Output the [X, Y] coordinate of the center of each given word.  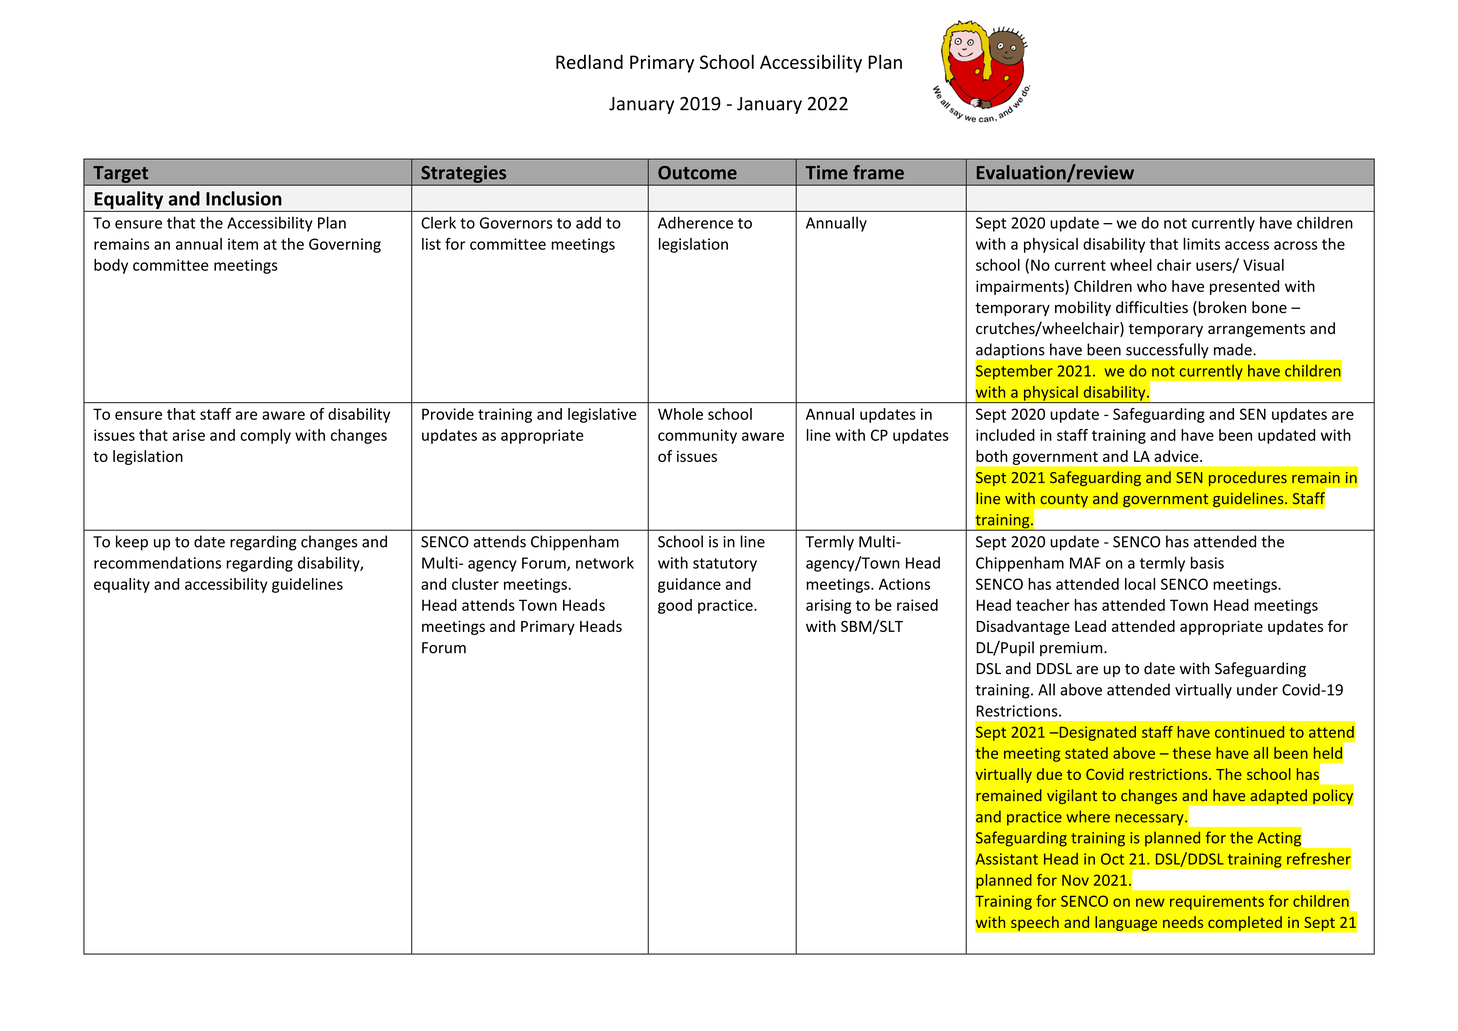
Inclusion [244, 198]
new [1150, 902]
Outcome [697, 173]
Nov [1075, 880]
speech [1035, 923]
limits [1201, 244]
